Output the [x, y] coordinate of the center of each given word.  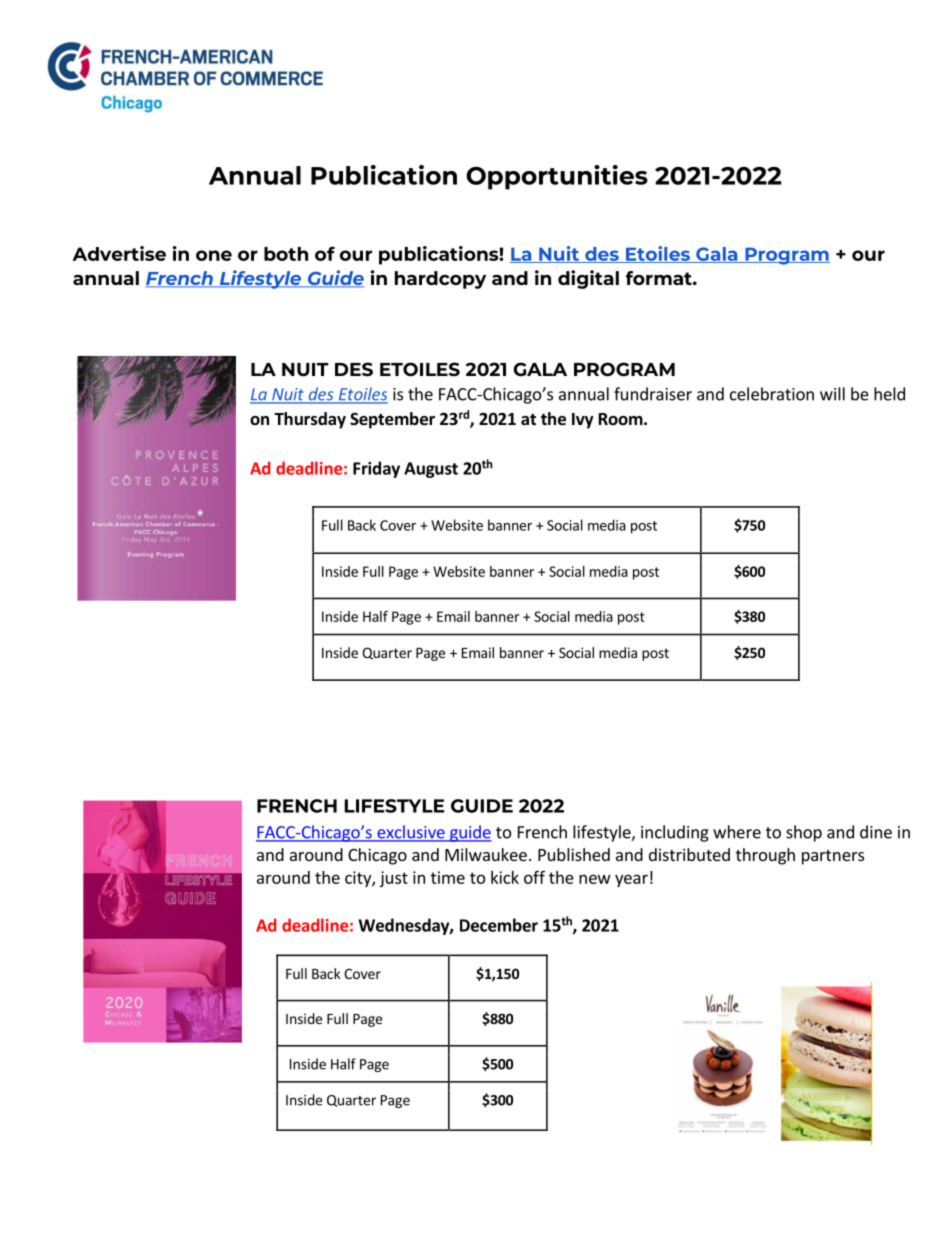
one [214, 255]
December [499, 925]
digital [588, 279]
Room [621, 419]
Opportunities [557, 177]
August [431, 470]
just [394, 879]
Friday [376, 469]
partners [833, 857]
